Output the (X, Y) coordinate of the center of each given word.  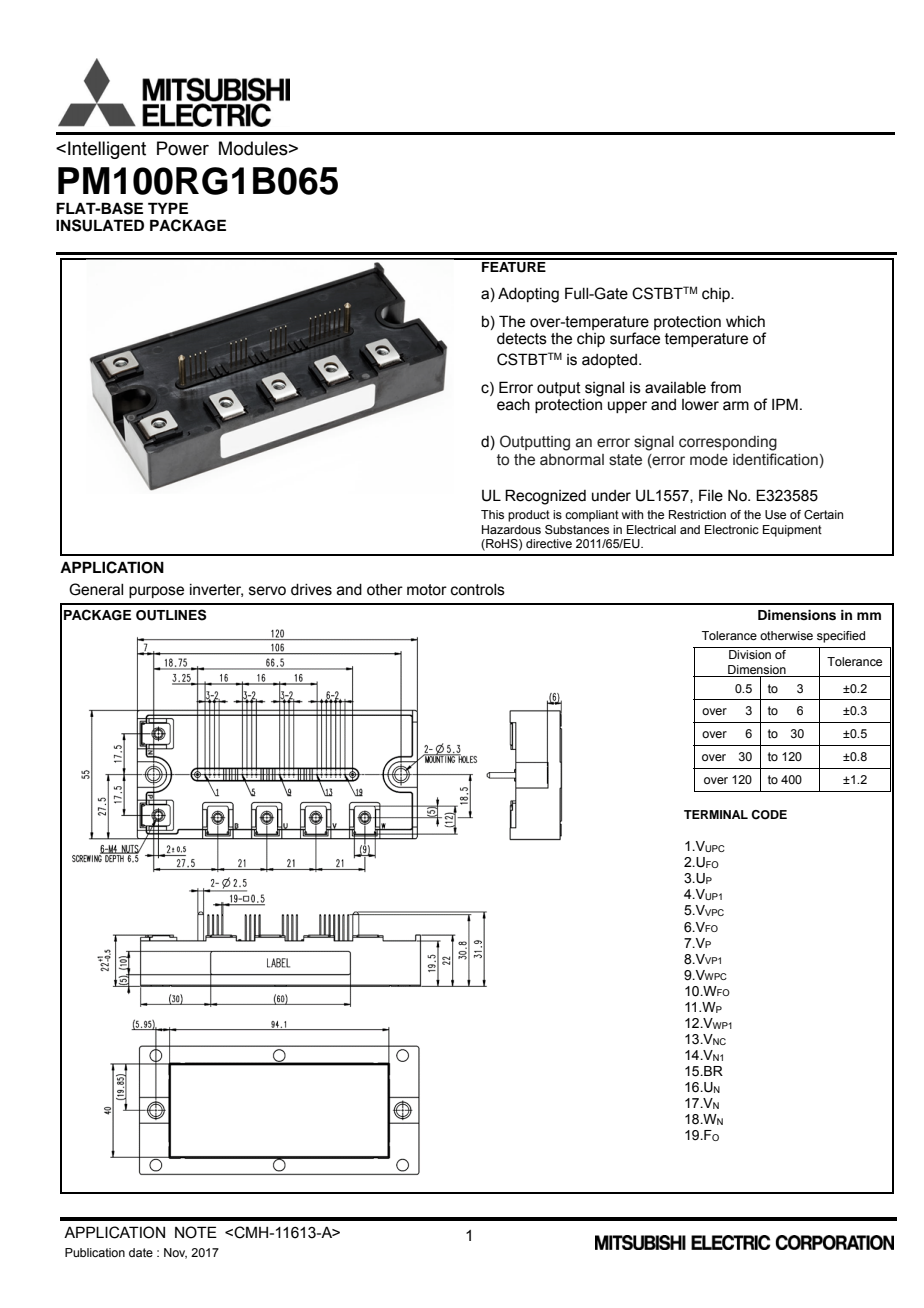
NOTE (196, 1232)
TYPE (168, 208)
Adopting (528, 295)
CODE (769, 815)
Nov (175, 1253)
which (745, 322)
